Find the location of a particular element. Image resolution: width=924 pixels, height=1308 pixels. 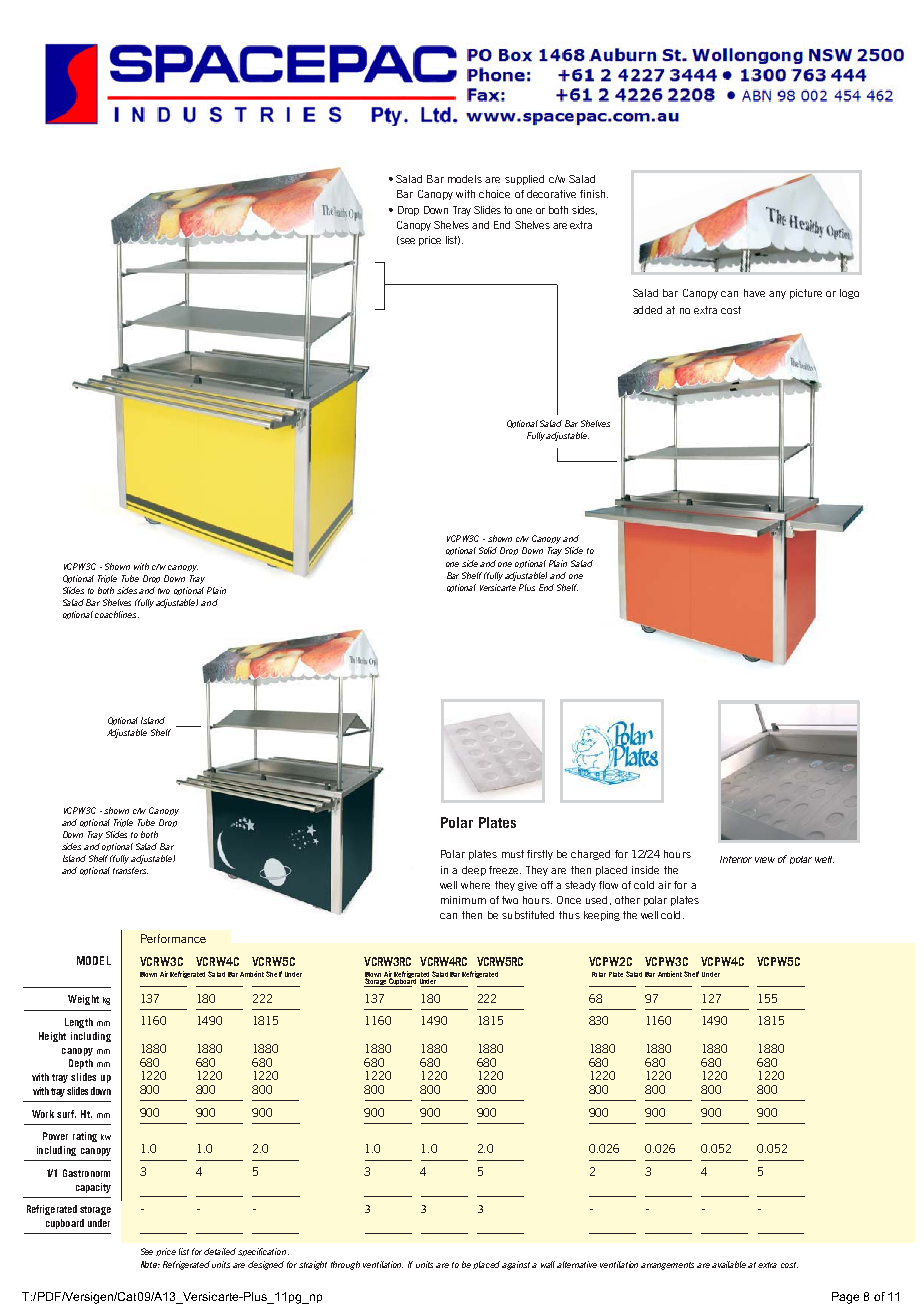

supplied is located at coordinates (524, 180).
